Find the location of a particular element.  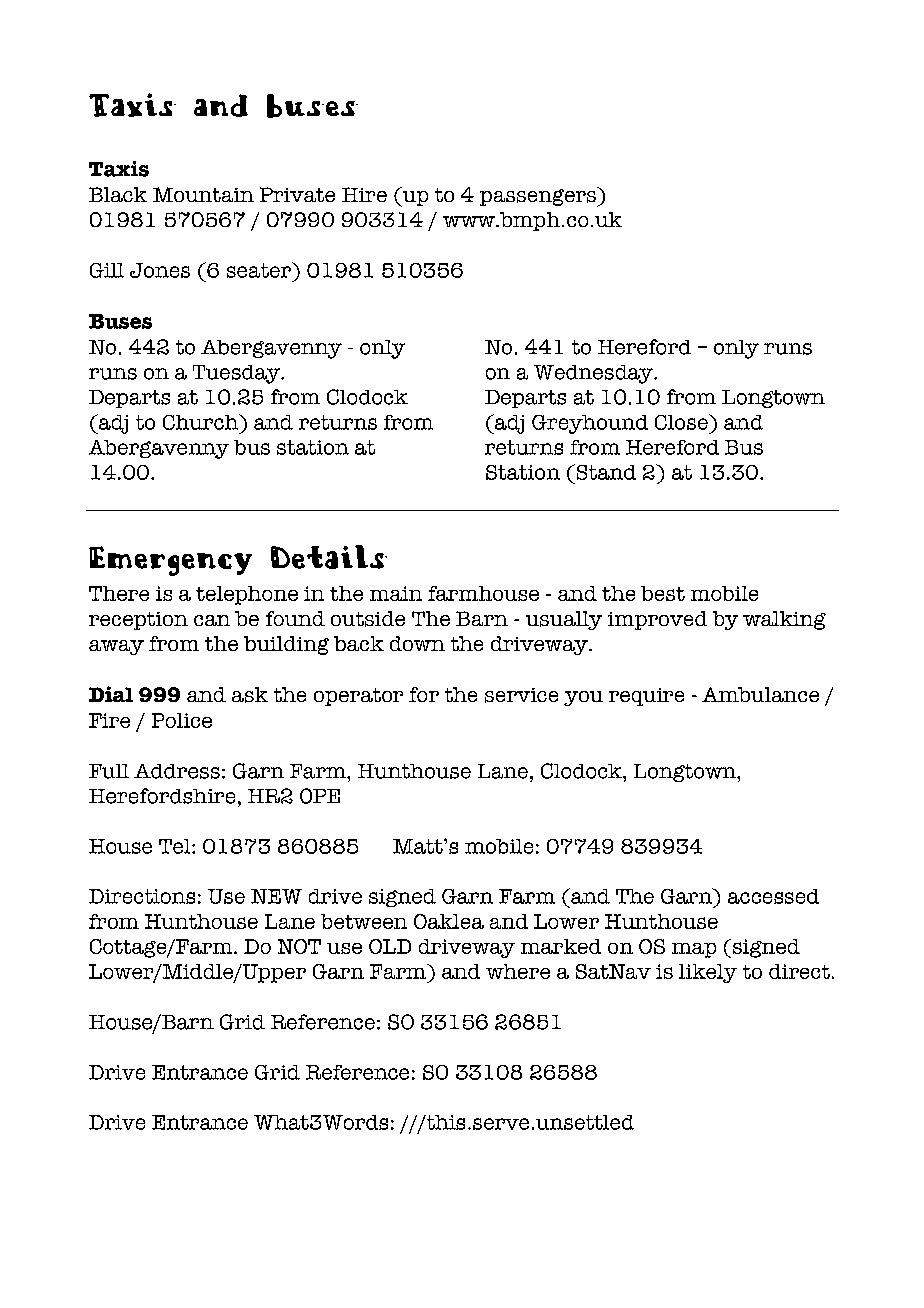

NOT is located at coordinates (299, 946).
